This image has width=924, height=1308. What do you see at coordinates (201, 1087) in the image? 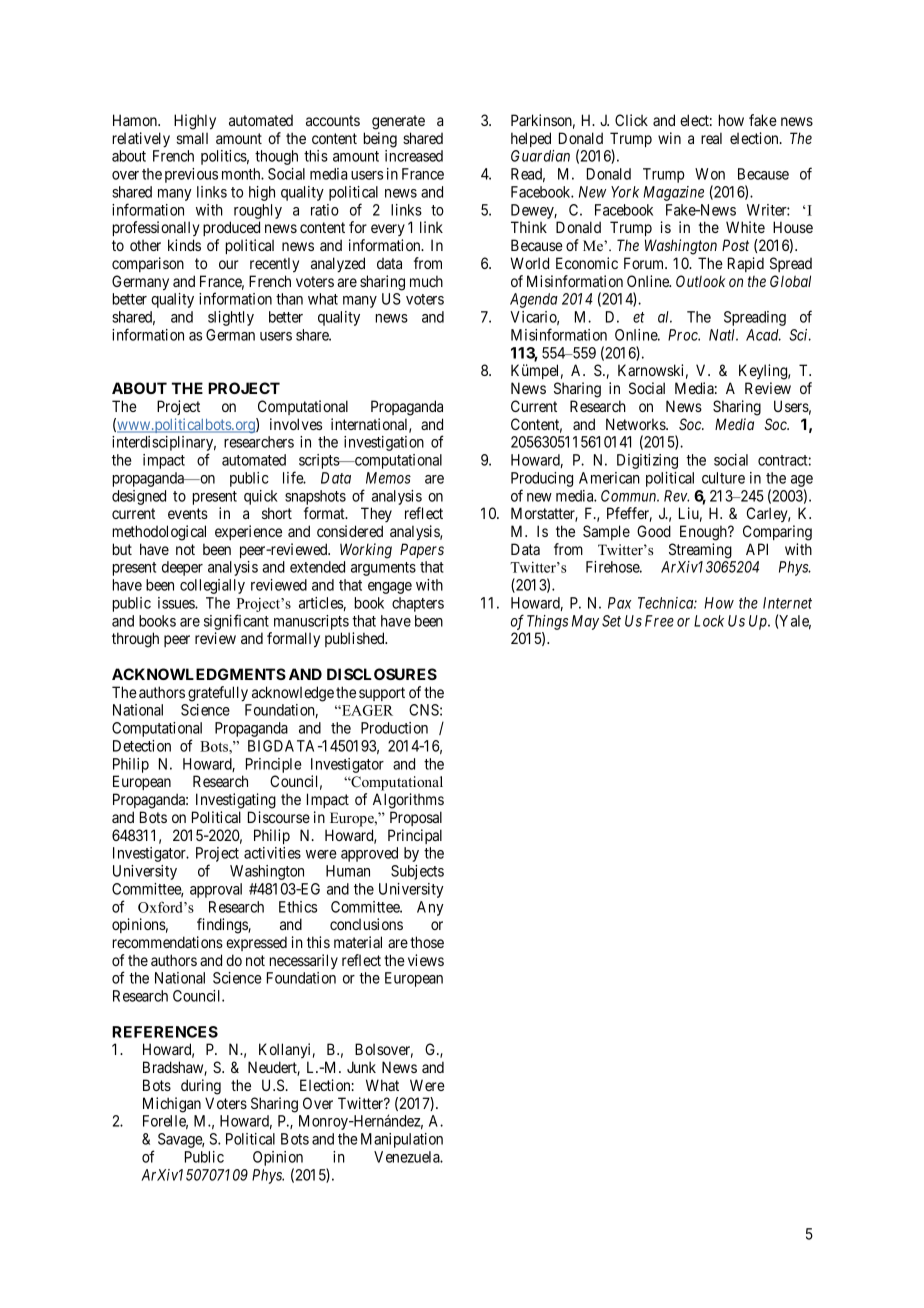
I see `during` at bounding box center [201, 1087].
